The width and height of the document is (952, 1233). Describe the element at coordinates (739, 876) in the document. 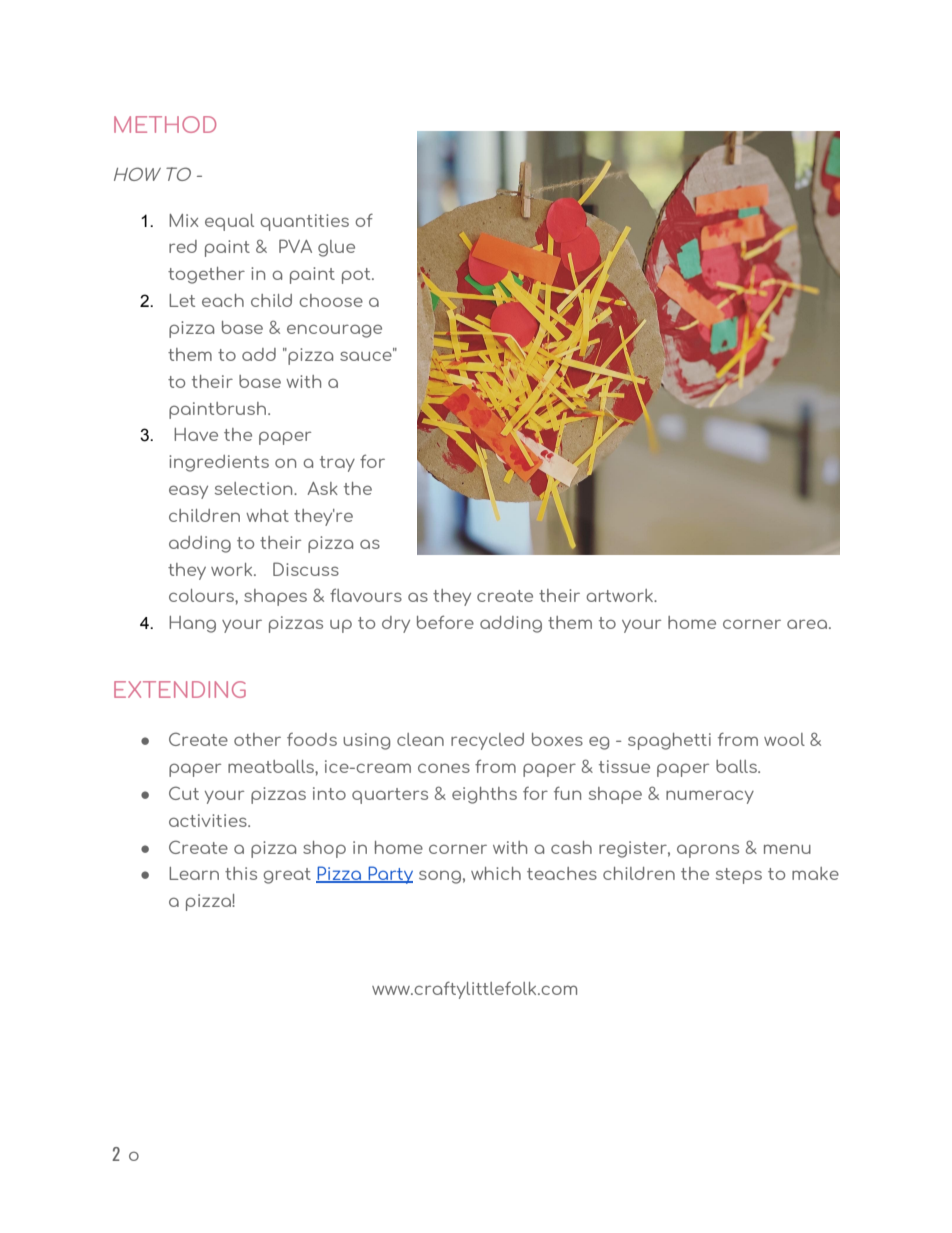

I see `steps` at that location.
